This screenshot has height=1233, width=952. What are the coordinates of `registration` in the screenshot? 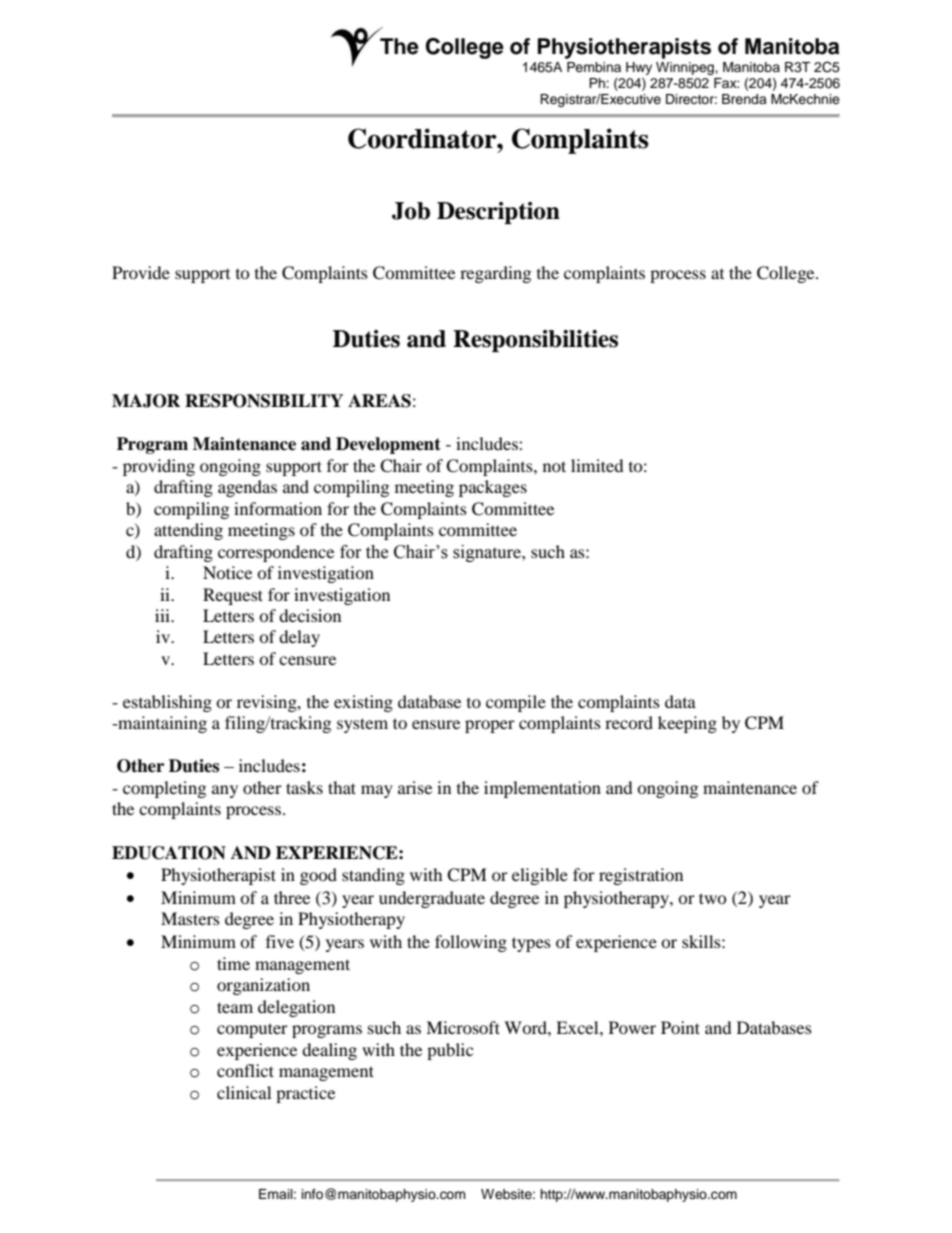 It's located at (641, 876).
